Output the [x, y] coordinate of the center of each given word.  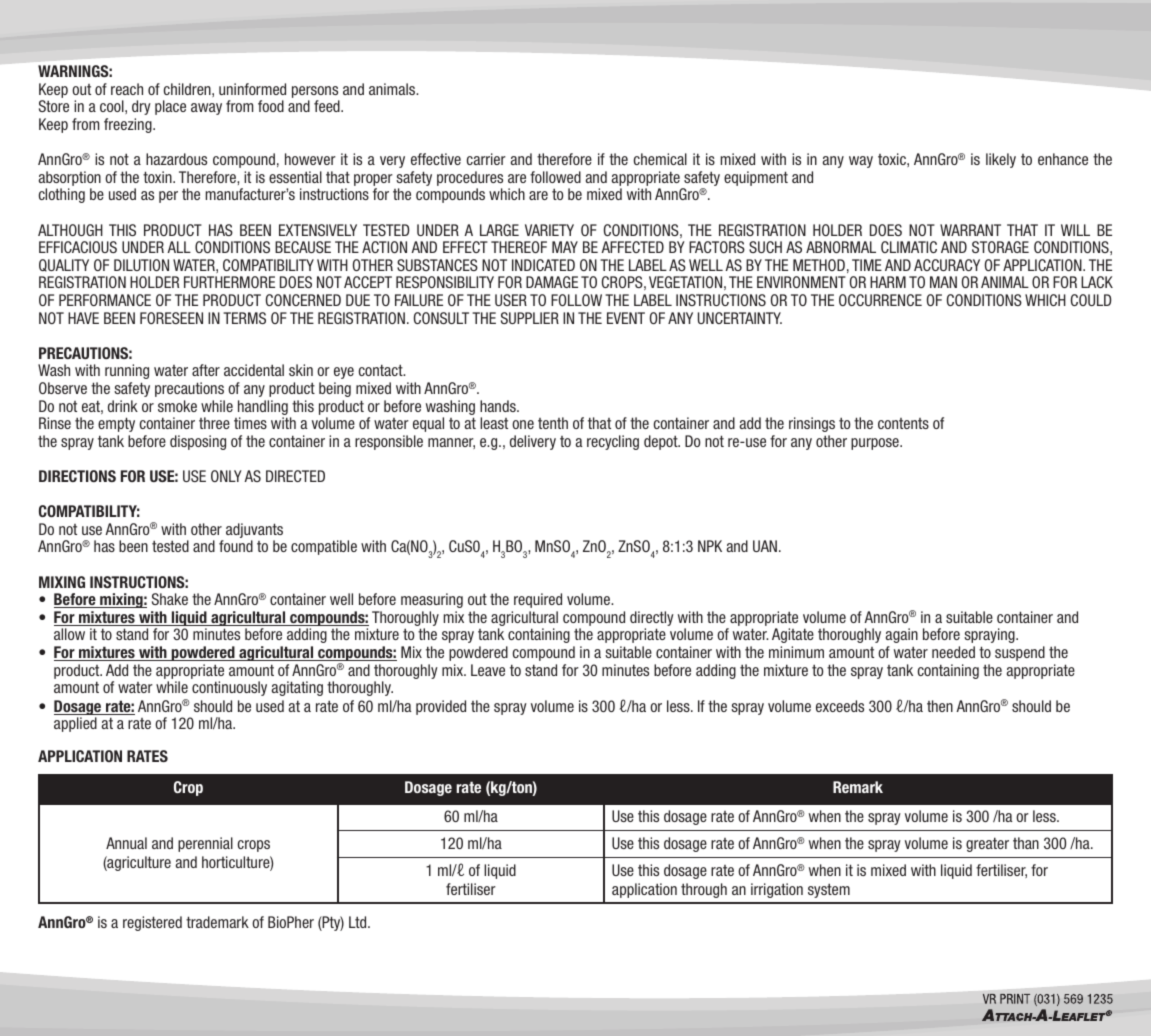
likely [1001, 160]
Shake [170, 599]
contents [903, 423]
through [704, 890]
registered [152, 923]
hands [499, 406]
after [206, 370]
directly [652, 620]
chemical [660, 159]
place [170, 107]
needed [953, 652]
